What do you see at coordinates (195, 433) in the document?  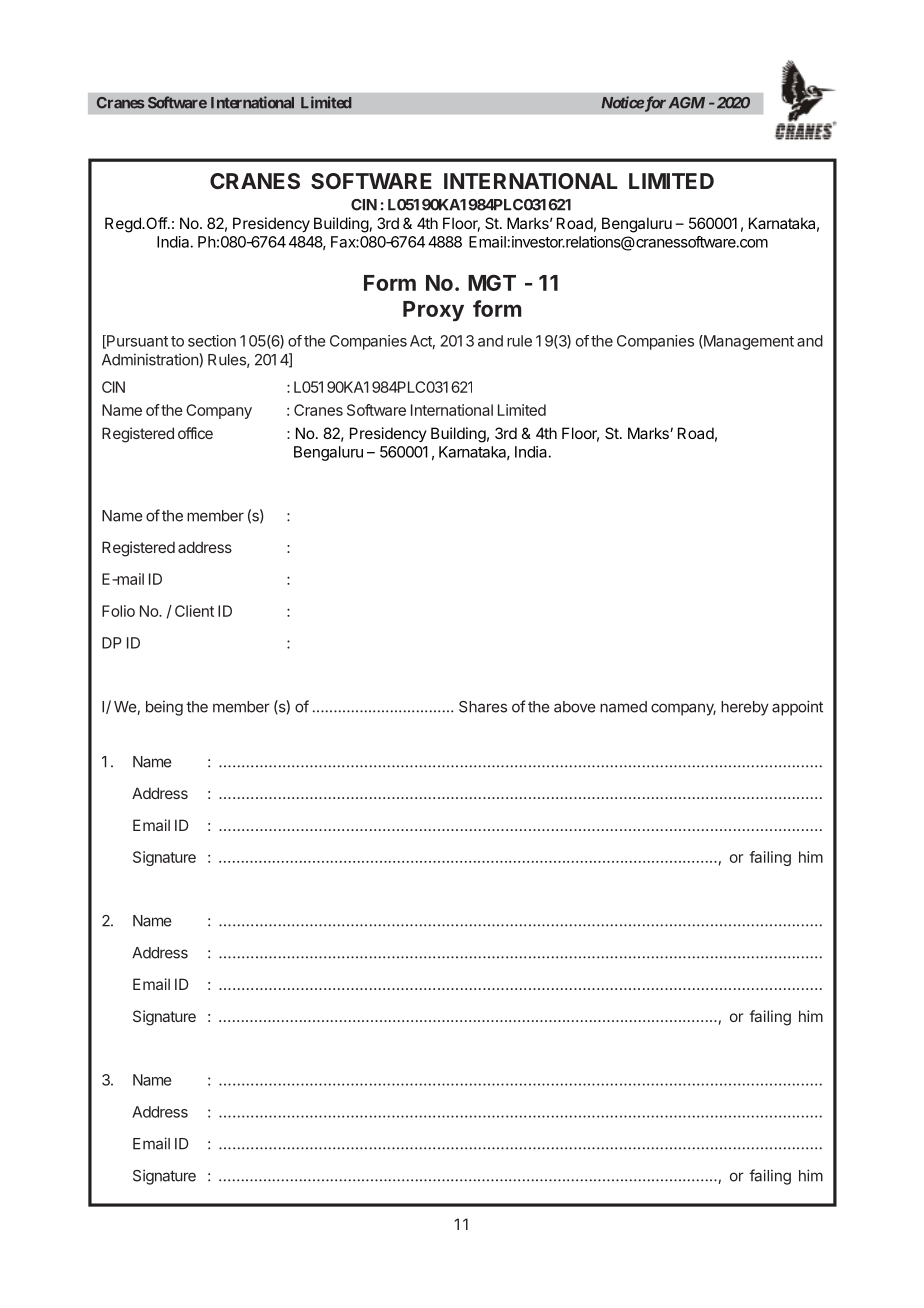 I see `office` at bounding box center [195, 433].
